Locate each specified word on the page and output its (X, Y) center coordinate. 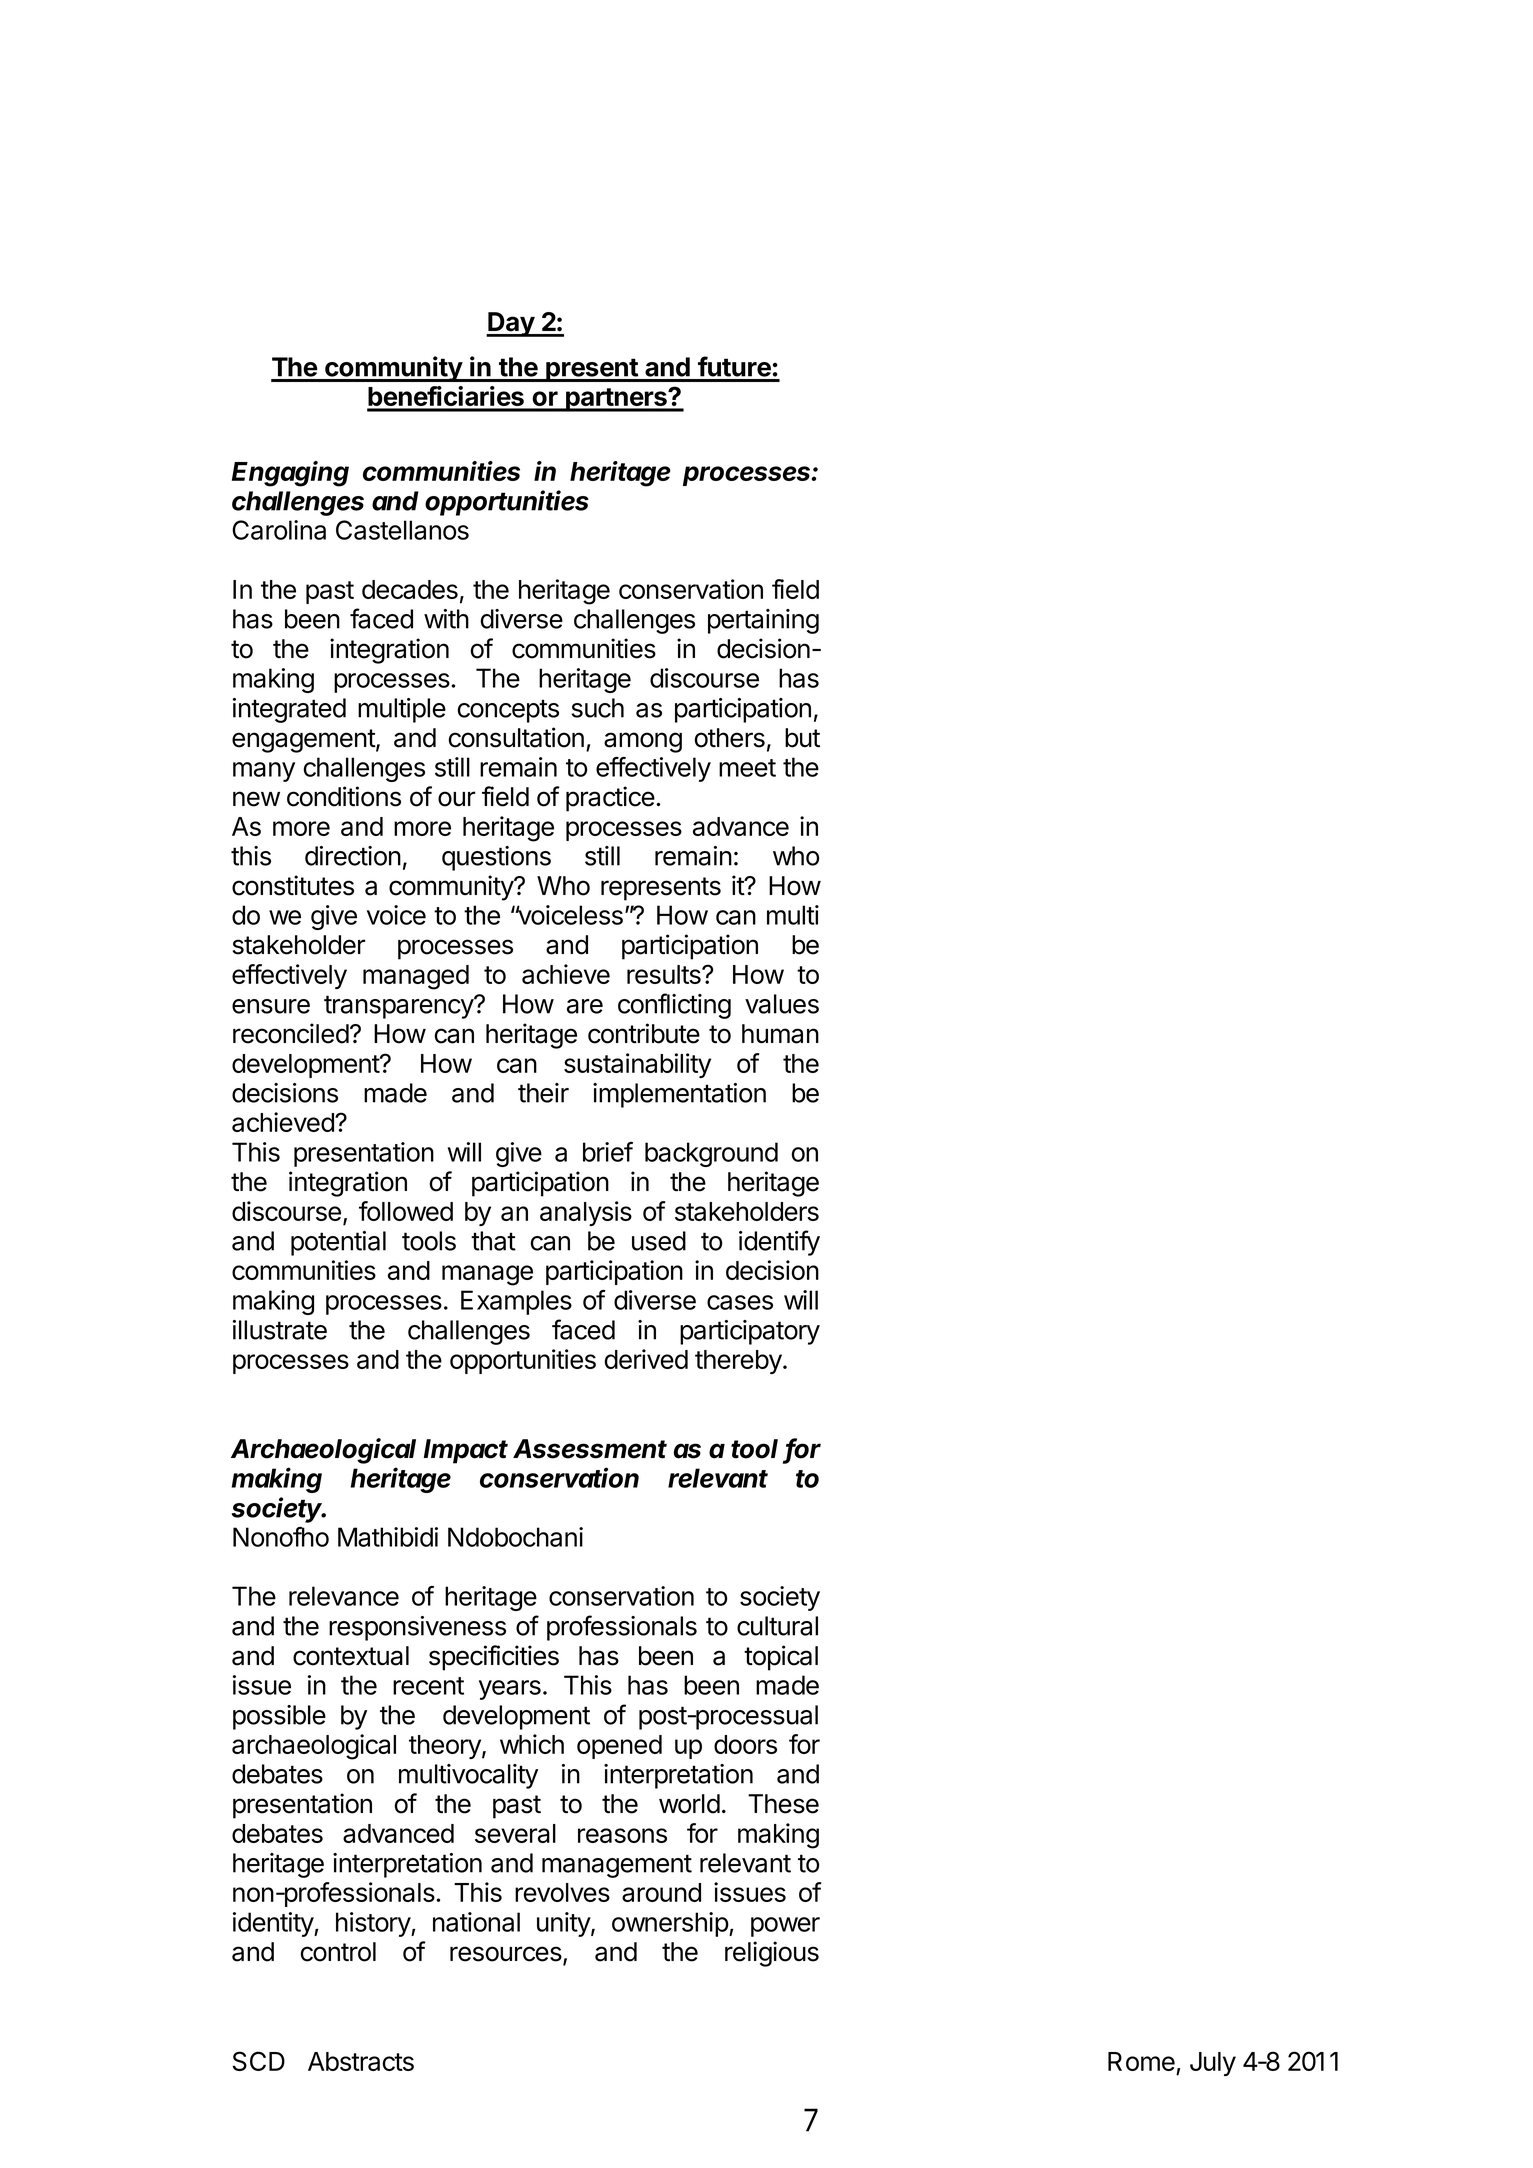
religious (772, 1954)
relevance (344, 1596)
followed (406, 1211)
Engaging (290, 474)
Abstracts (361, 2061)
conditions (344, 796)
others (730, 738)
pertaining (763, 621)
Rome (1141, 2061)
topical (781, 1658)
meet (747, 768)
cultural (777, 1626)
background (711, 1154)
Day (511, 324)
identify (779, 1243)
